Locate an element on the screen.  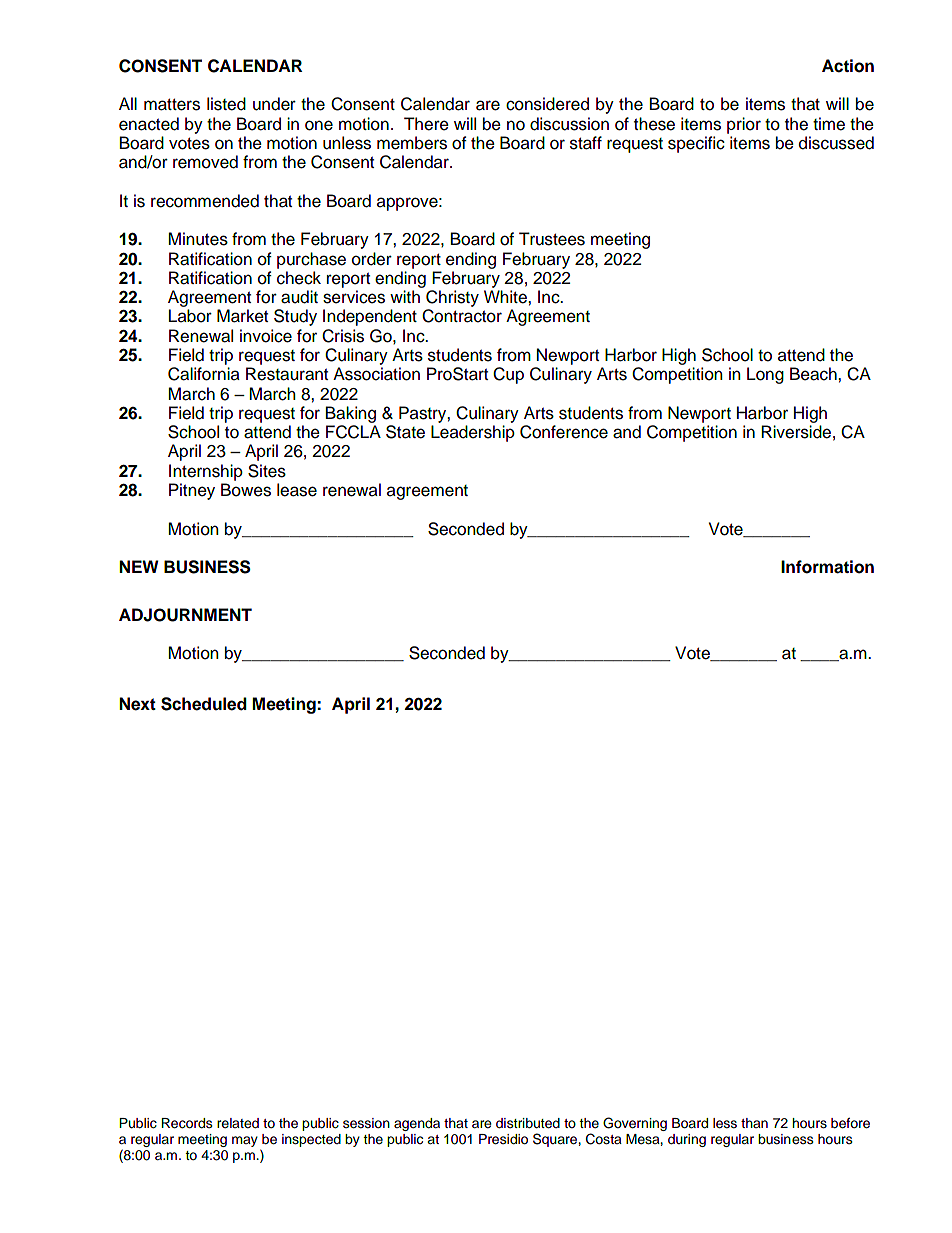
Long is located at coordinates (765, 375).
